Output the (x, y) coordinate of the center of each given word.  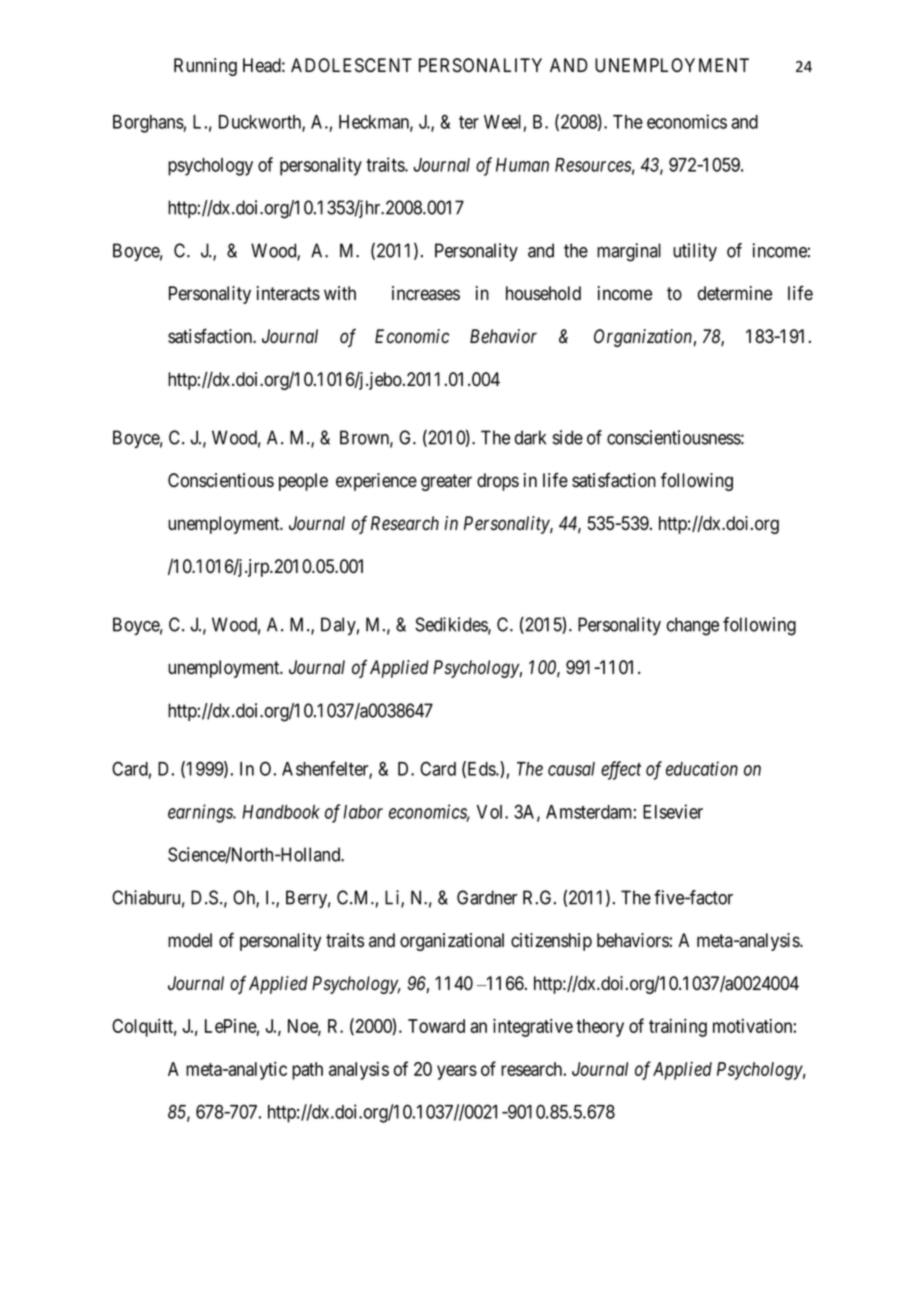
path (307, 1071)
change (693, 626)
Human (522, 165)
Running (205, 67)
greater (446, 482)
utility (695, 252)
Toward (436, 1026)
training (678, 1028)
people (303, 482)
